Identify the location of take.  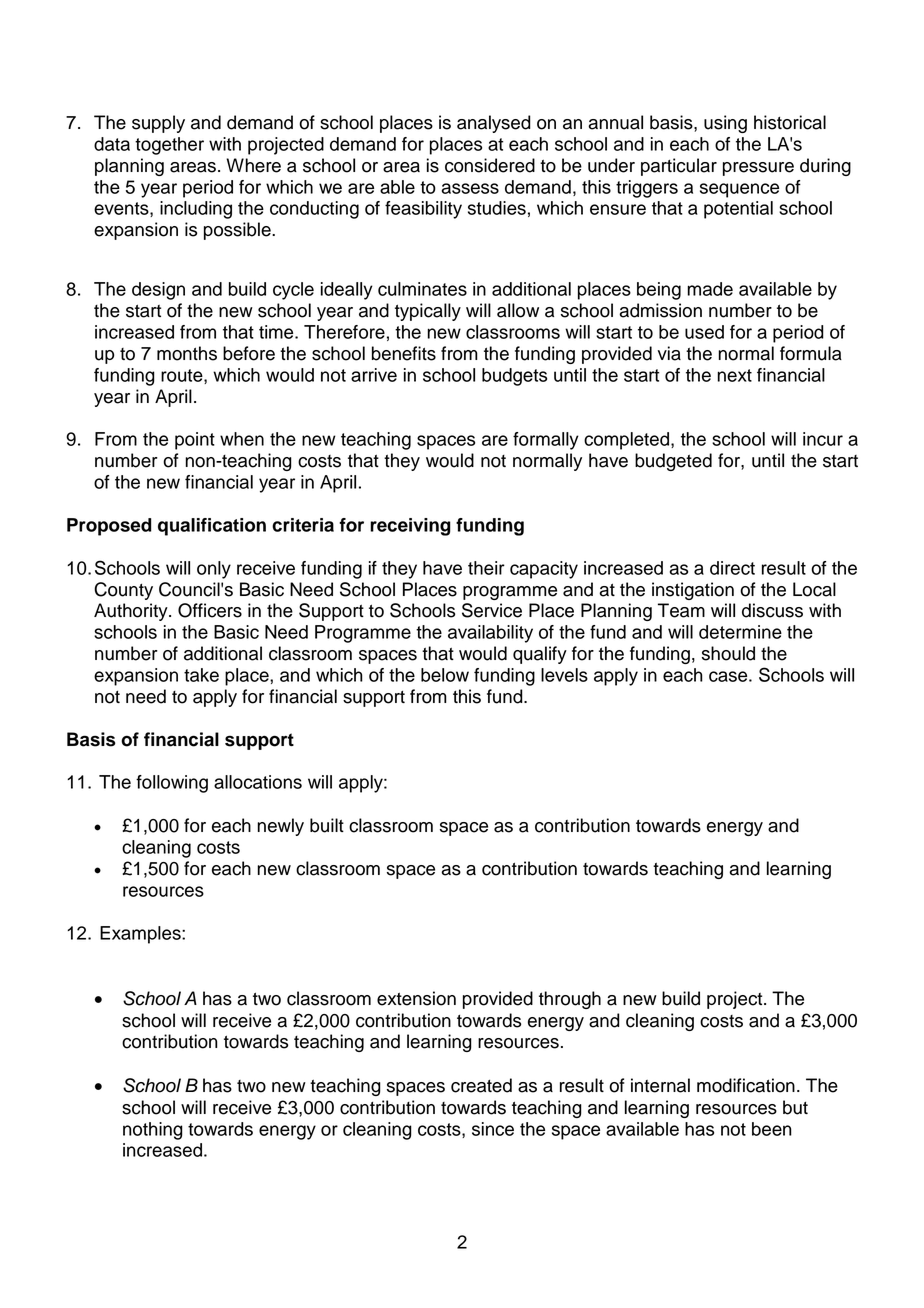
(201, 675).
